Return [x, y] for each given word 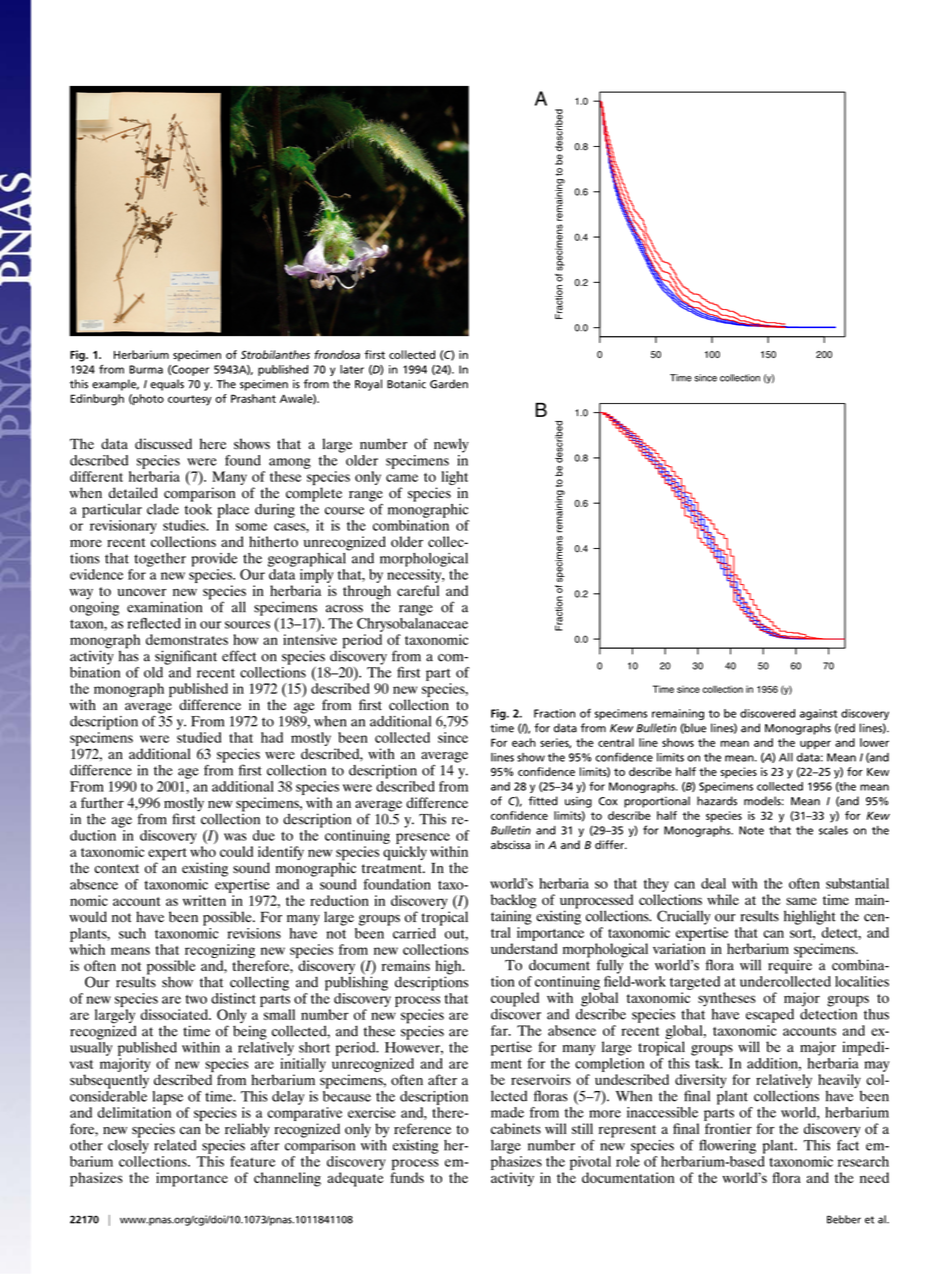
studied [199, 737]
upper [815, 744]
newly [451, 445]
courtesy [190, 400]
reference [422, 1128]
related [175, 1145]
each [524, 742]
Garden [449, 384]
